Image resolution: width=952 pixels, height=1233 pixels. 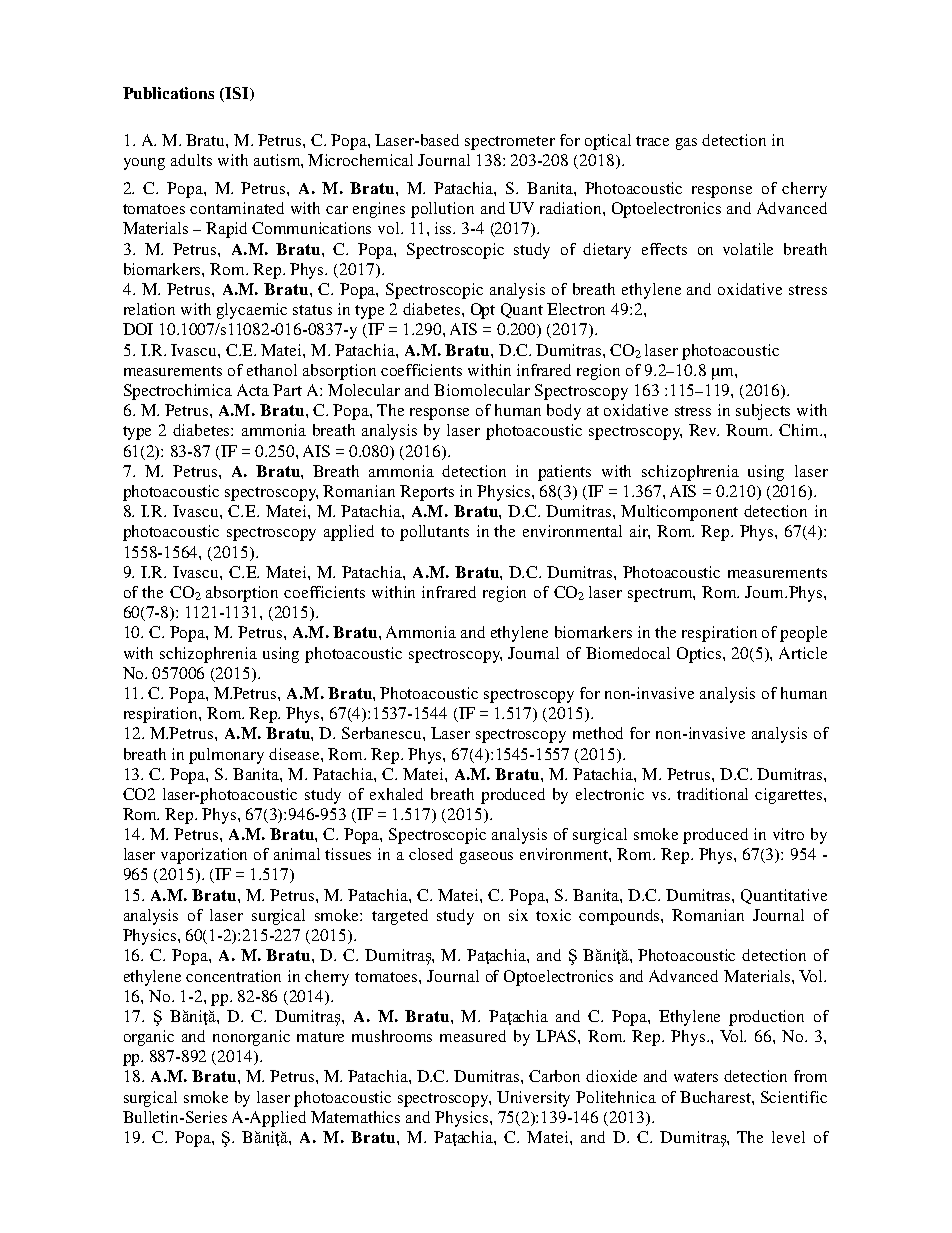 What do you see at coordinates (533, 1099) in the document?
I see `University` at bounding box center [533, 1099].
